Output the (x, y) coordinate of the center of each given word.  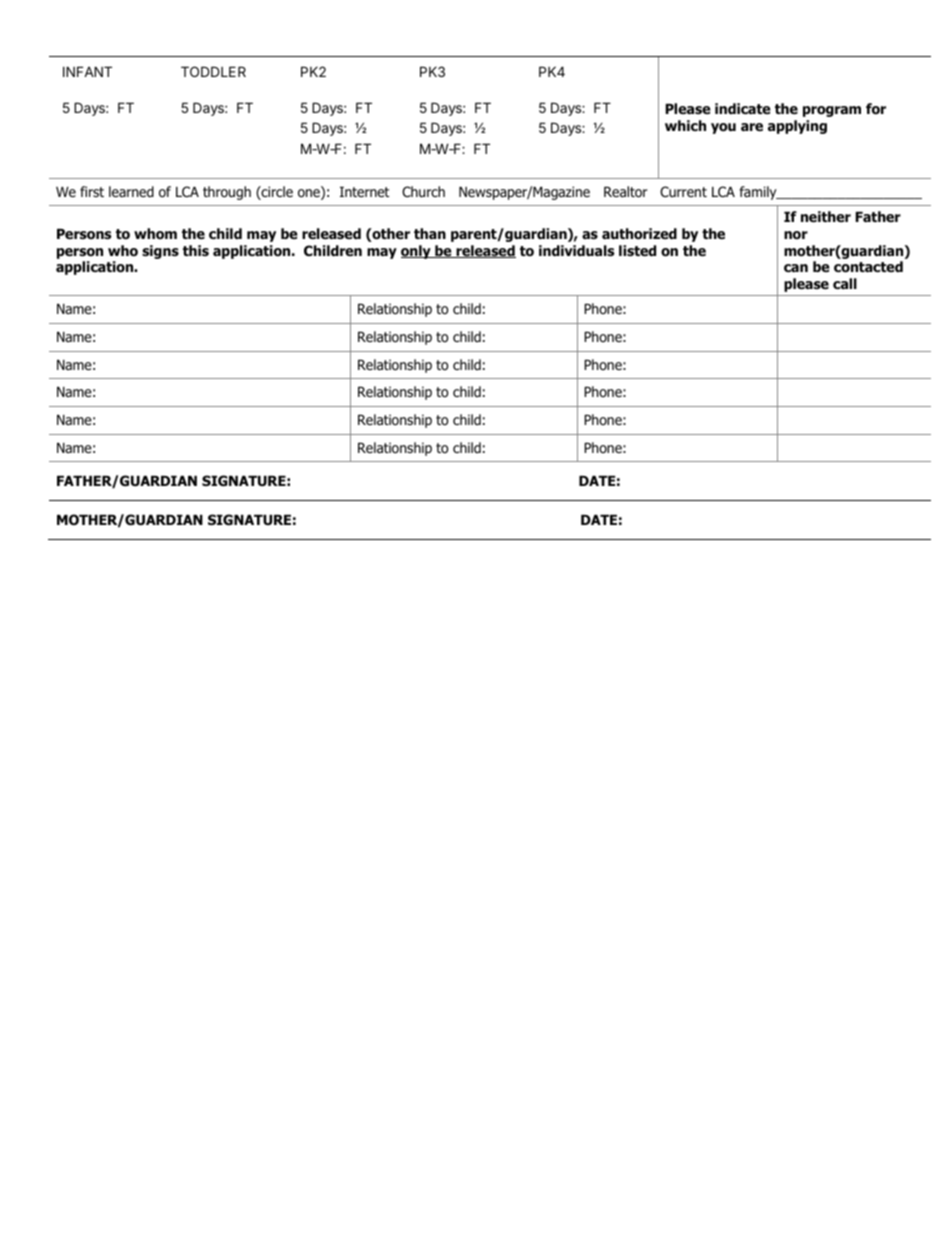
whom (155, 234)
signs (160, 252)
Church (423, 191)
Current (683, 191)
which (685, 125)
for (876, 109)
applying (797, 127)
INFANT (87, 71)
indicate (743, 108)
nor (796, 235)
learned (131, 191)
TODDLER (213, 71)
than (430, 233)
